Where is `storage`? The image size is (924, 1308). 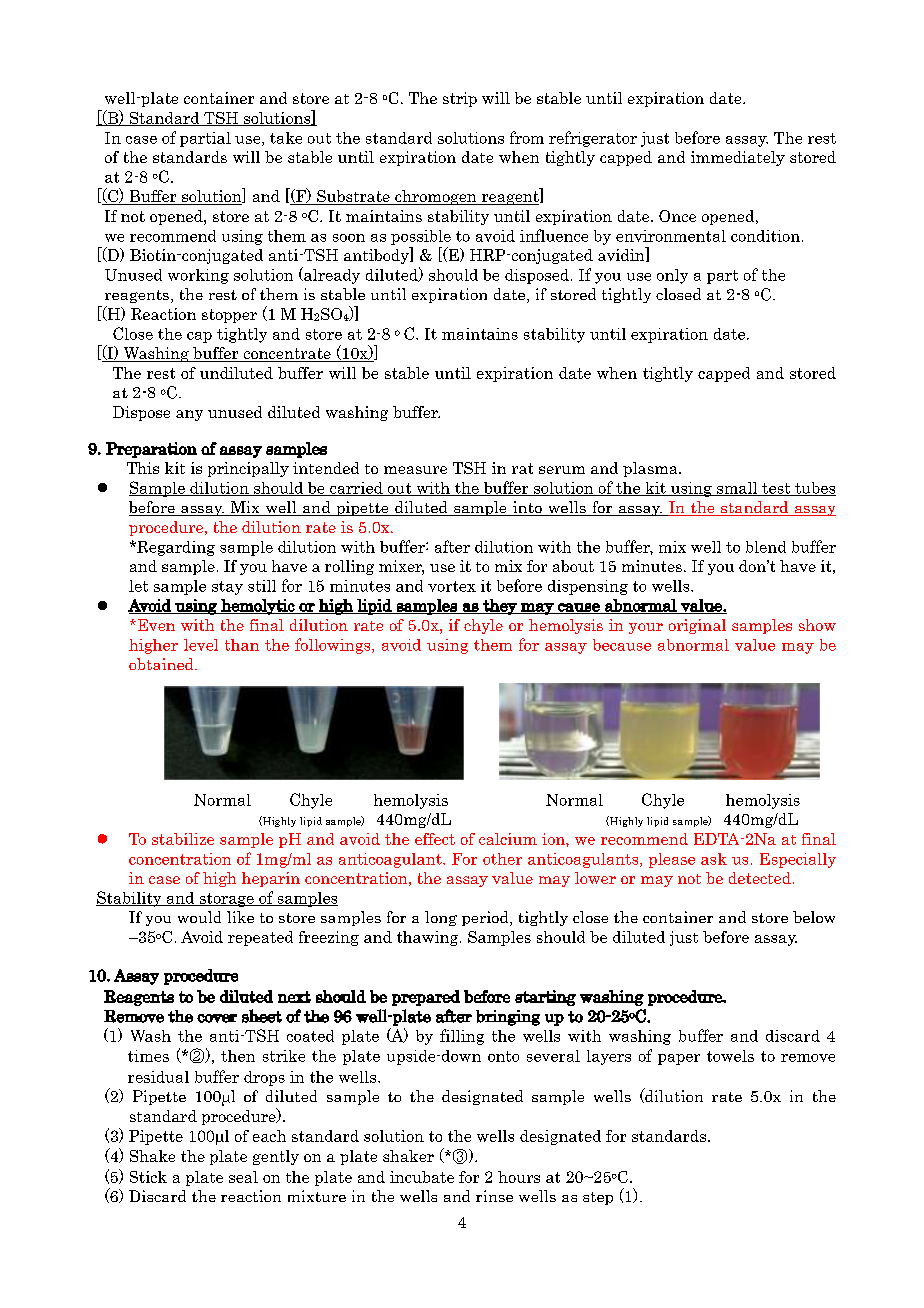
storage is located at coordinates (226, 900).
